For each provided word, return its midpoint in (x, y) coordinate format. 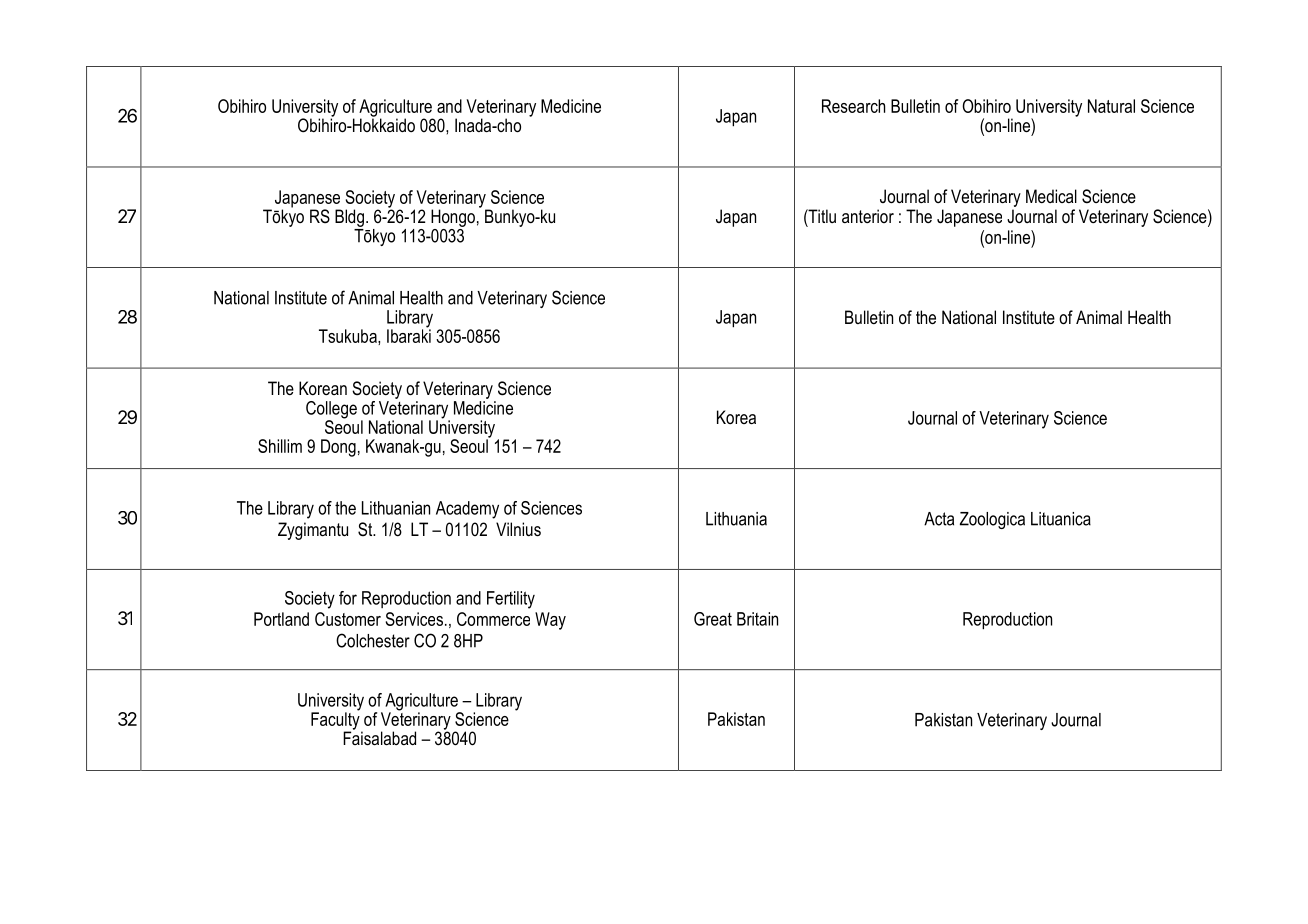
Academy (467, 510)
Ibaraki (409, 335)
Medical (1051, 196)
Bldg (349, 218)
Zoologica (992, 520)
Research (853, 106)
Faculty (336, 721)
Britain (757, 619)
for (348, 598)
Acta (939, 519)
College (331, 411)
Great (713, 619)
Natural (1111, 106)
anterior (868, 216)
